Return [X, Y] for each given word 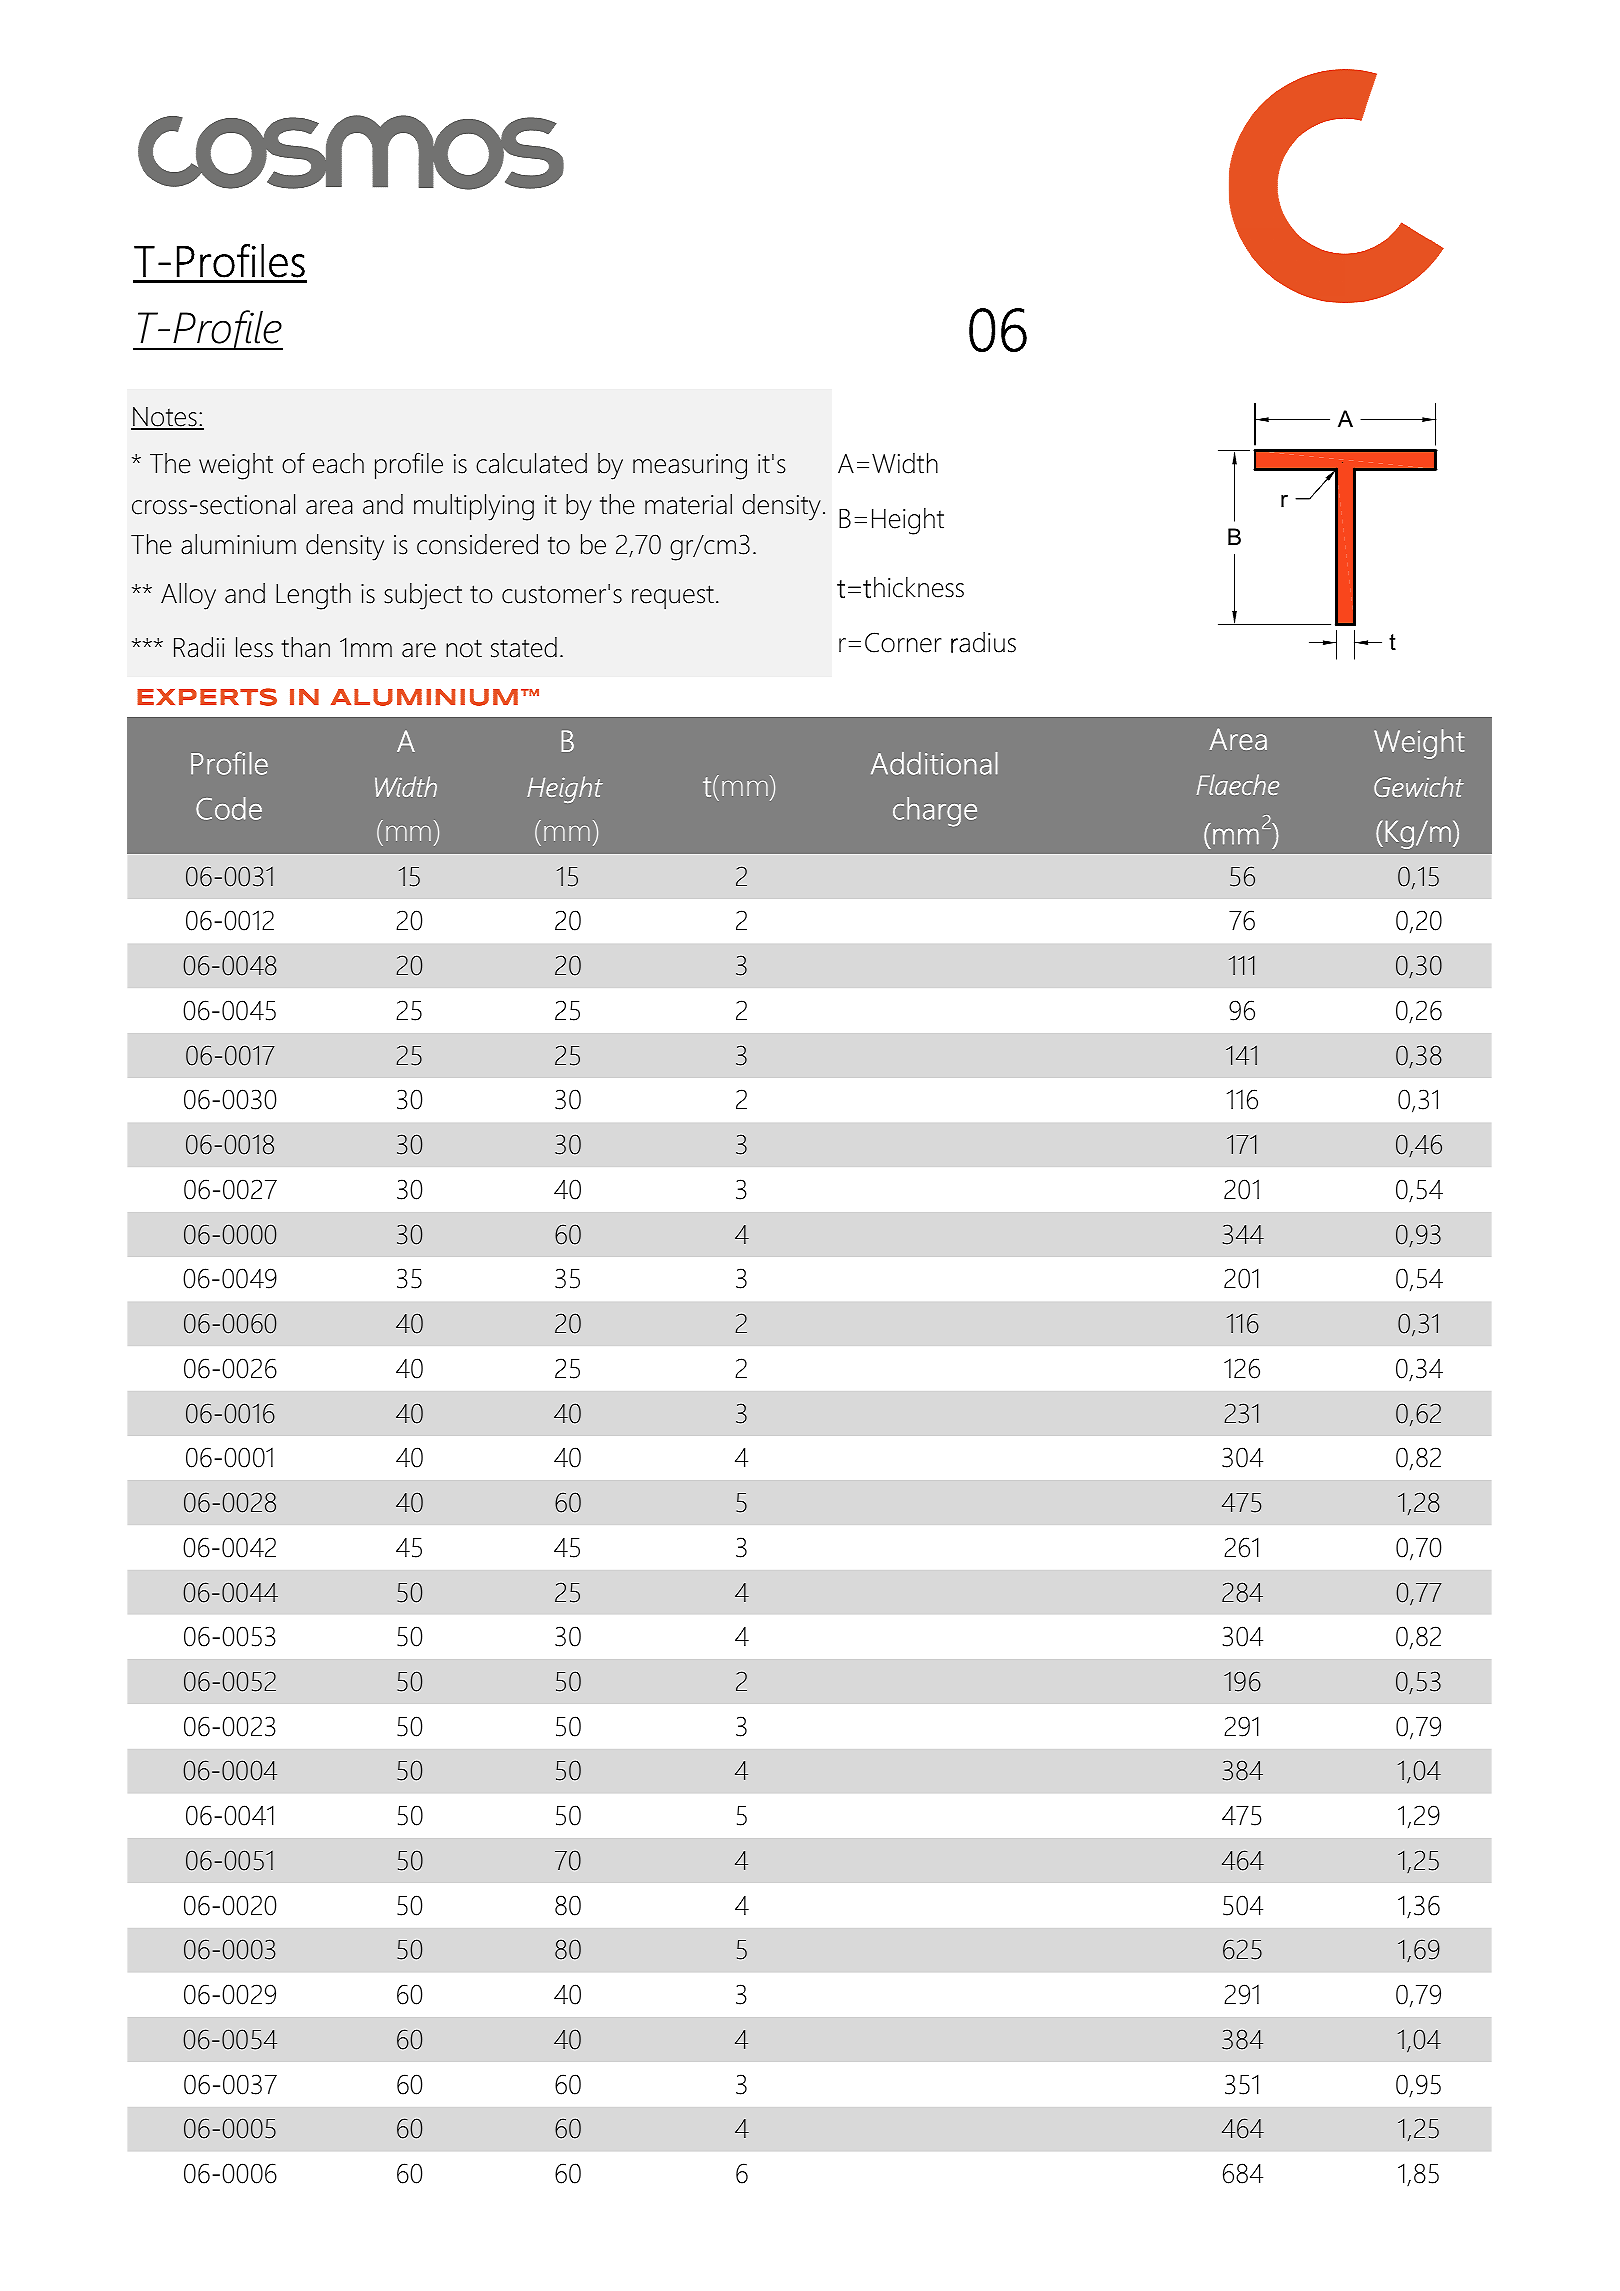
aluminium [238, 544]
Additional [934, 763]
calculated [531, 463]
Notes [165, 418]
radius [983, 642]
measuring [690, 467]
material [688, 504]
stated [524, 647]
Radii [199, 647]
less [254, 647]
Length [313, 596]
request [673, 597]
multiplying [474, 507]
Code [229, 808]
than [305, 647]
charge [935, 812]
